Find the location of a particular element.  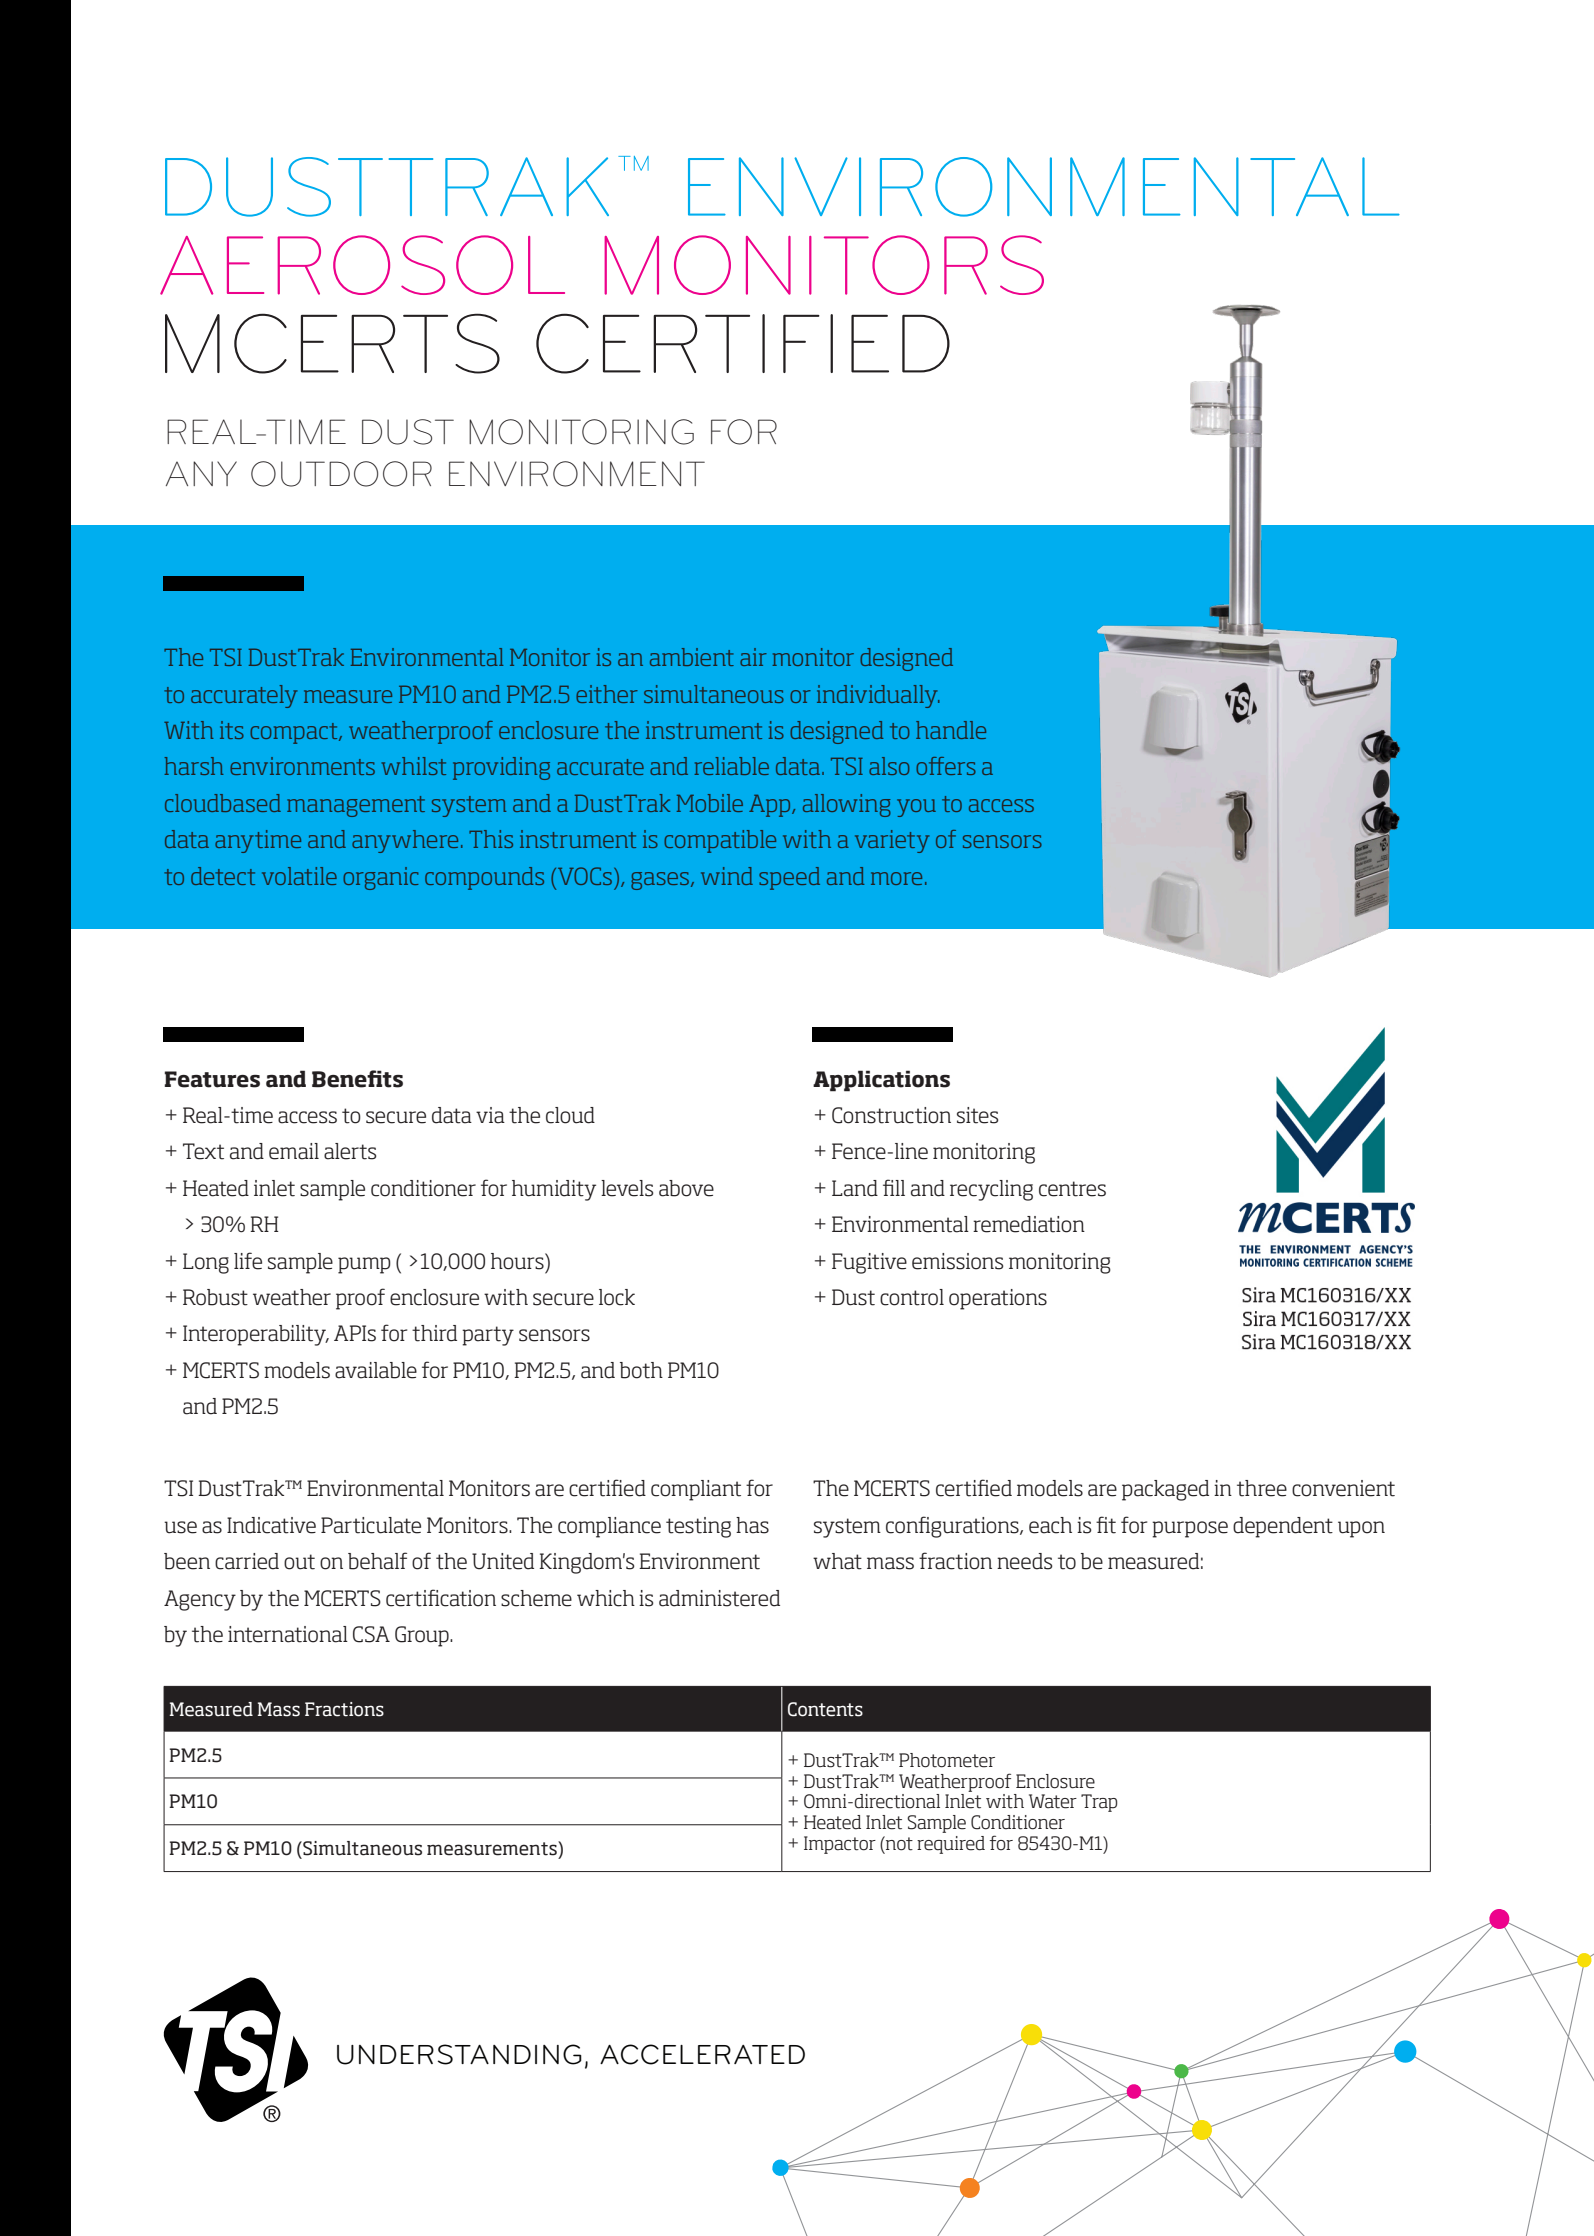

UNDERSTANDING is located at coordinates (459, 2054).
